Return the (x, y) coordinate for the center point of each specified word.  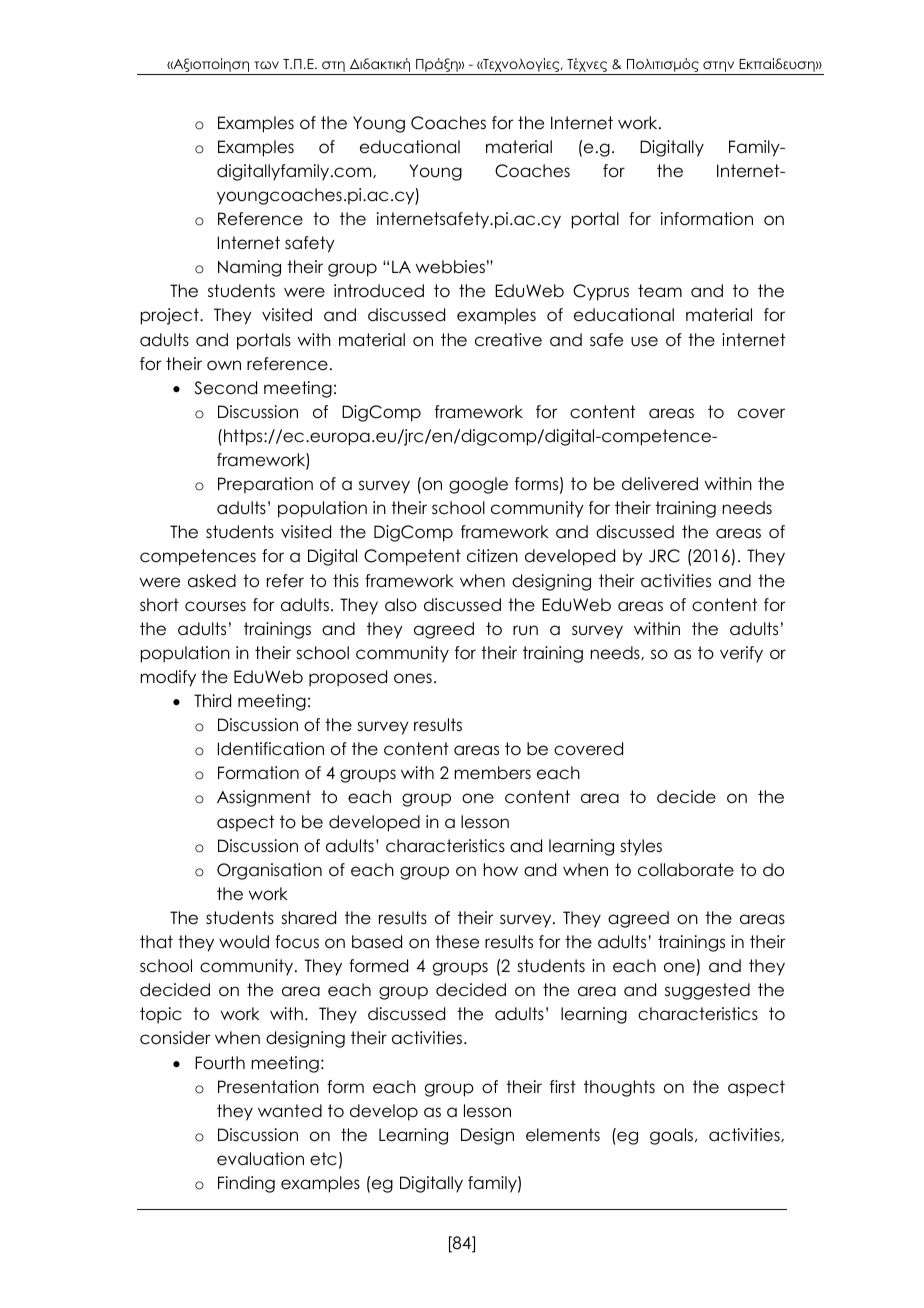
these (457, 942)
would (244, 942)
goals (673, 1136)
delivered (660, 484)
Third (212, 701)
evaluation (260, 1159)
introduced (379, 291)
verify (741, 654)
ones (413, 678)
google (478, 485)
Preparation (265, 485)
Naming (249, 268)
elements (563, 1135)
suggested (707, 991)
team (660, 291)
